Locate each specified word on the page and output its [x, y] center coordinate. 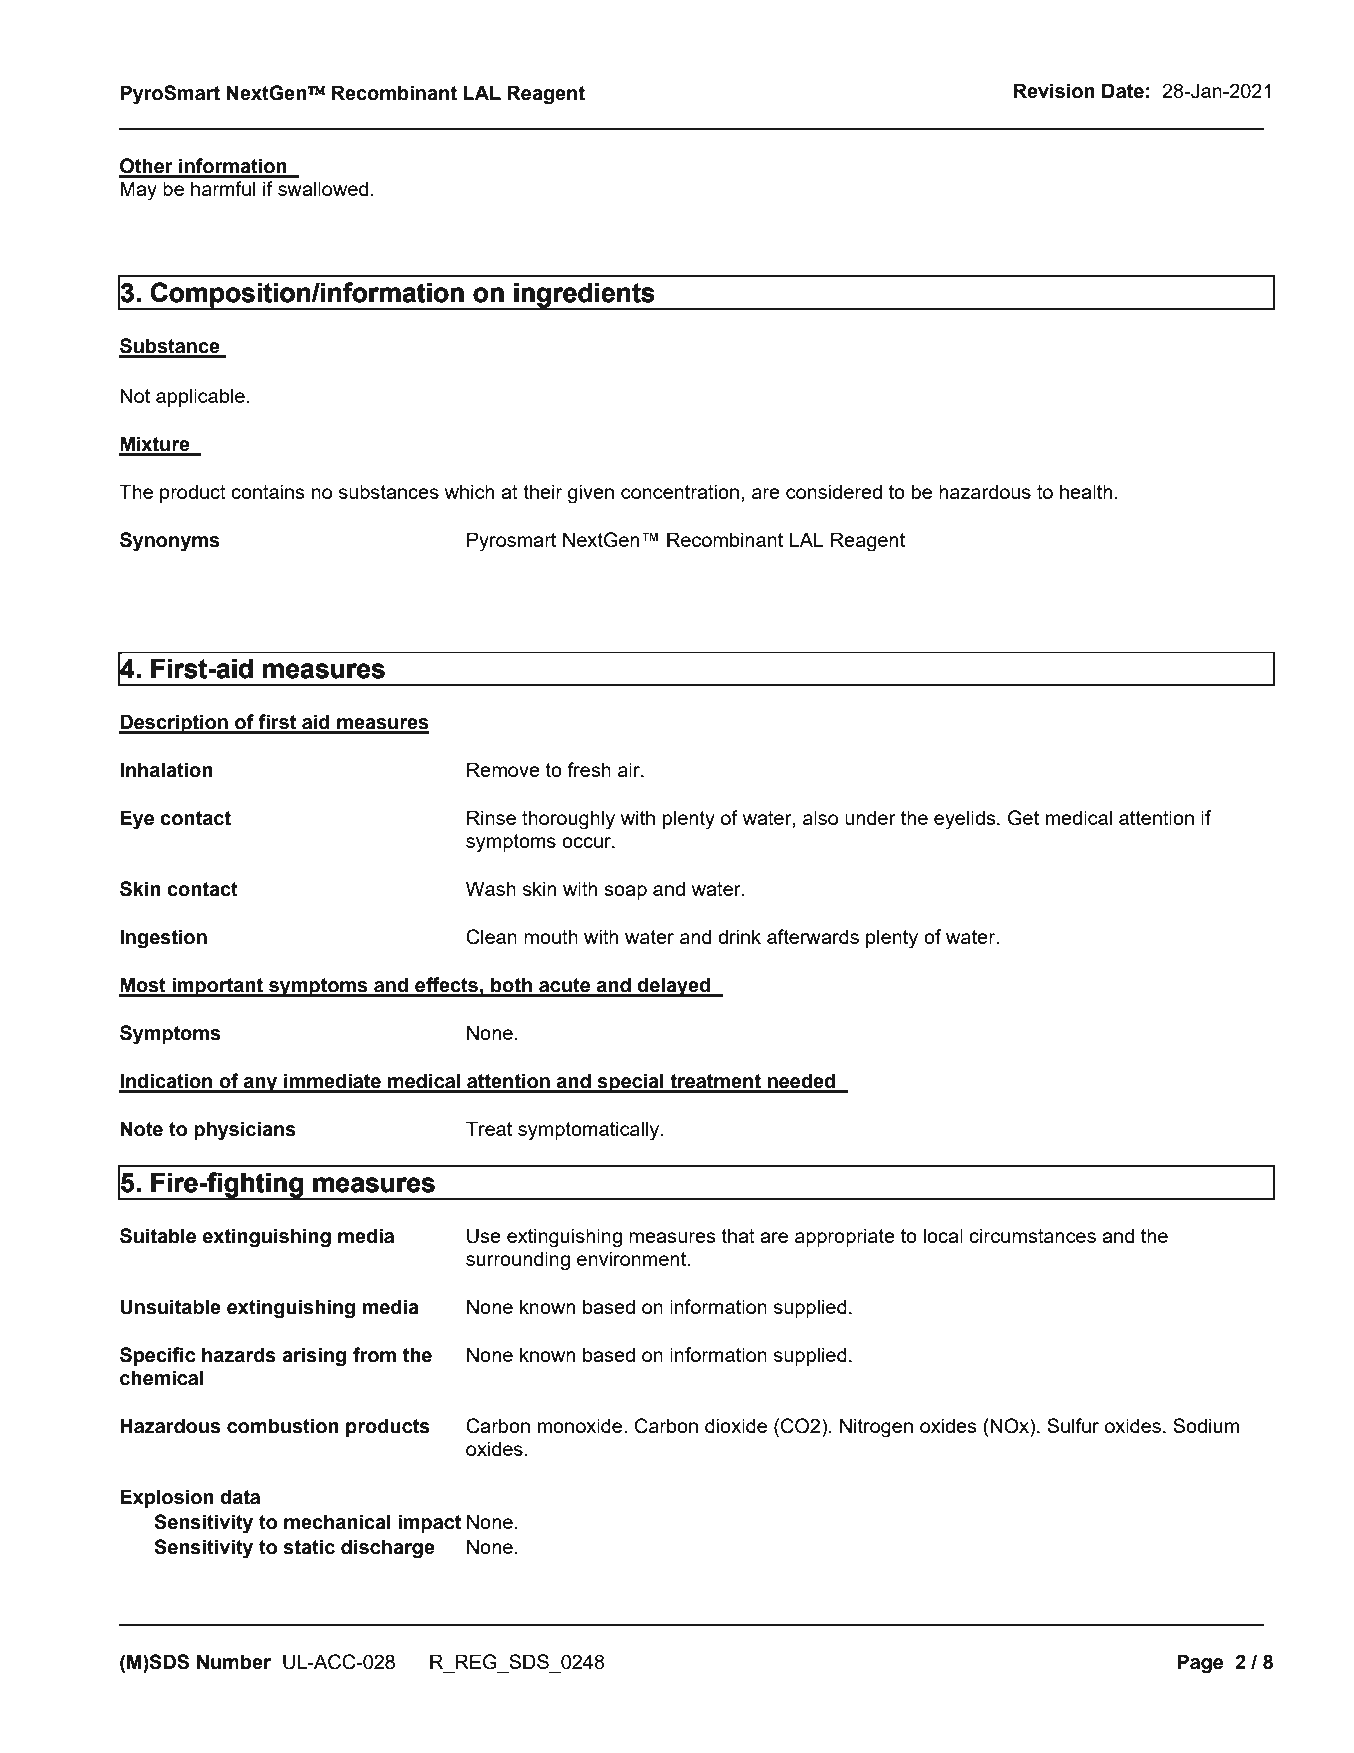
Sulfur [1073, 1425]
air [630, 769]
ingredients [584, 296]
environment [633, 1258]
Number [234, 1662]
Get [1023, 818]
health [1086, 491]
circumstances [1032, 1235]
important [218, 987]
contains [268, 491]
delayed [674, 987]
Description [174, 724]
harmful [223, 188]
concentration [680, 491]
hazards [239, 1355]
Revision [1054, 91]
